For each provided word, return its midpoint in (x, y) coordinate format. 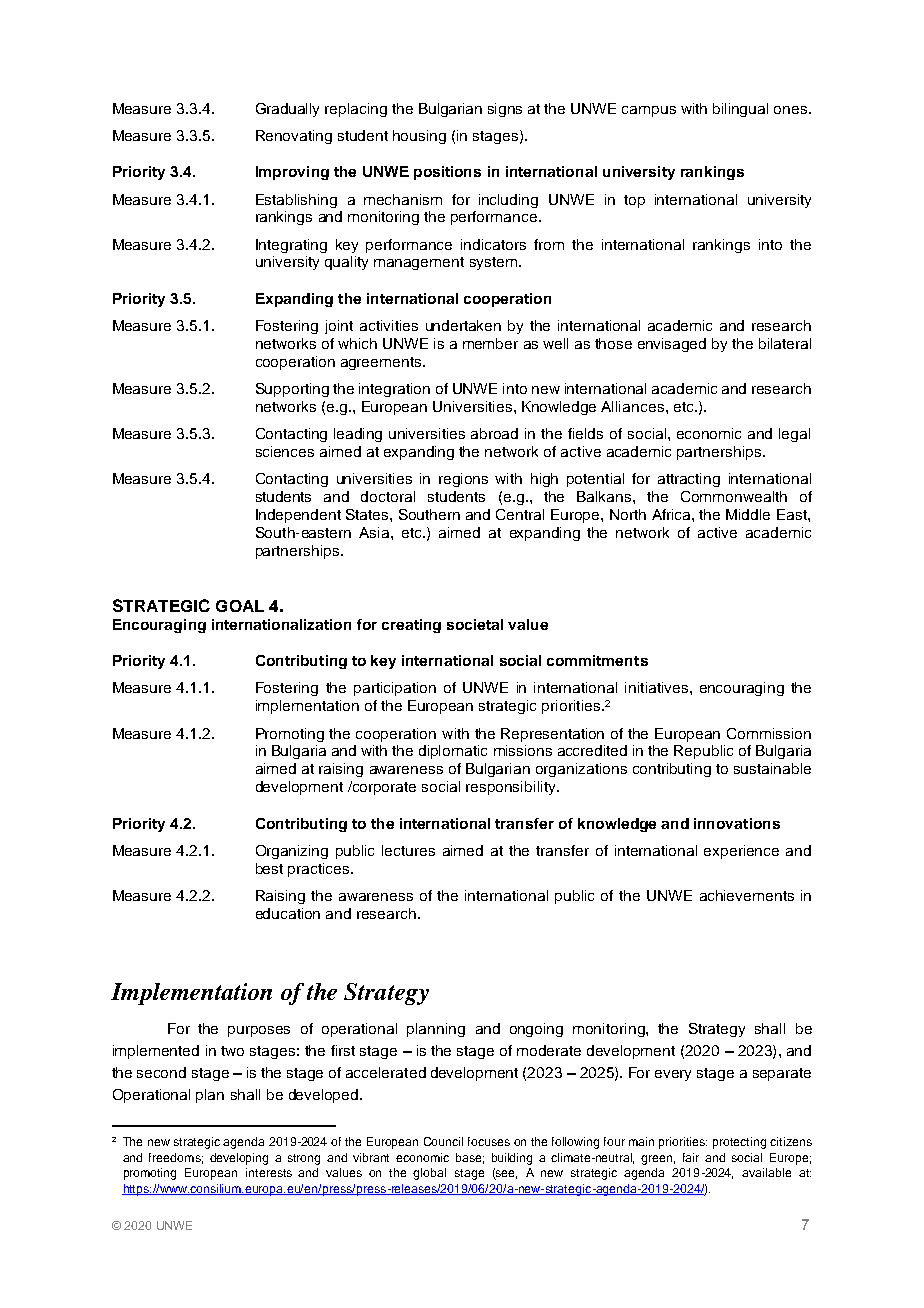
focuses (489, 1141)
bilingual (740, 110)
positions (447, 173)
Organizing (292, 852)
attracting (689, 480)
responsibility (512, 788)
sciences (285, 451)
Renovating (294, 137)
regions (463, 480)
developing (239, 1159)
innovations (737, 823)
